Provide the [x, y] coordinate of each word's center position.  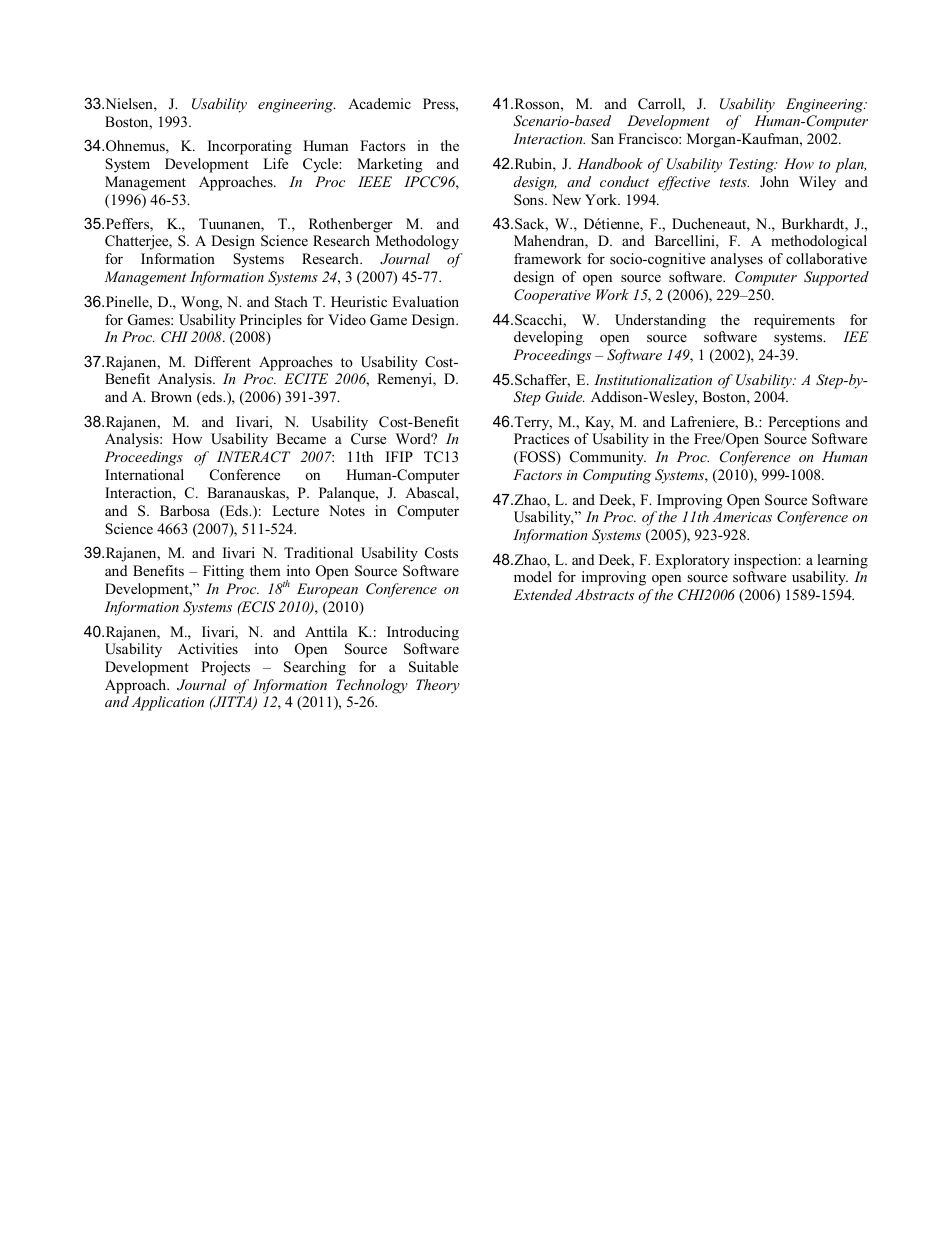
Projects [225, 668]
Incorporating [250, 147]
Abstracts [604, 594]
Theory [438, 686]
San [602, 139]
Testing [753, 165]
